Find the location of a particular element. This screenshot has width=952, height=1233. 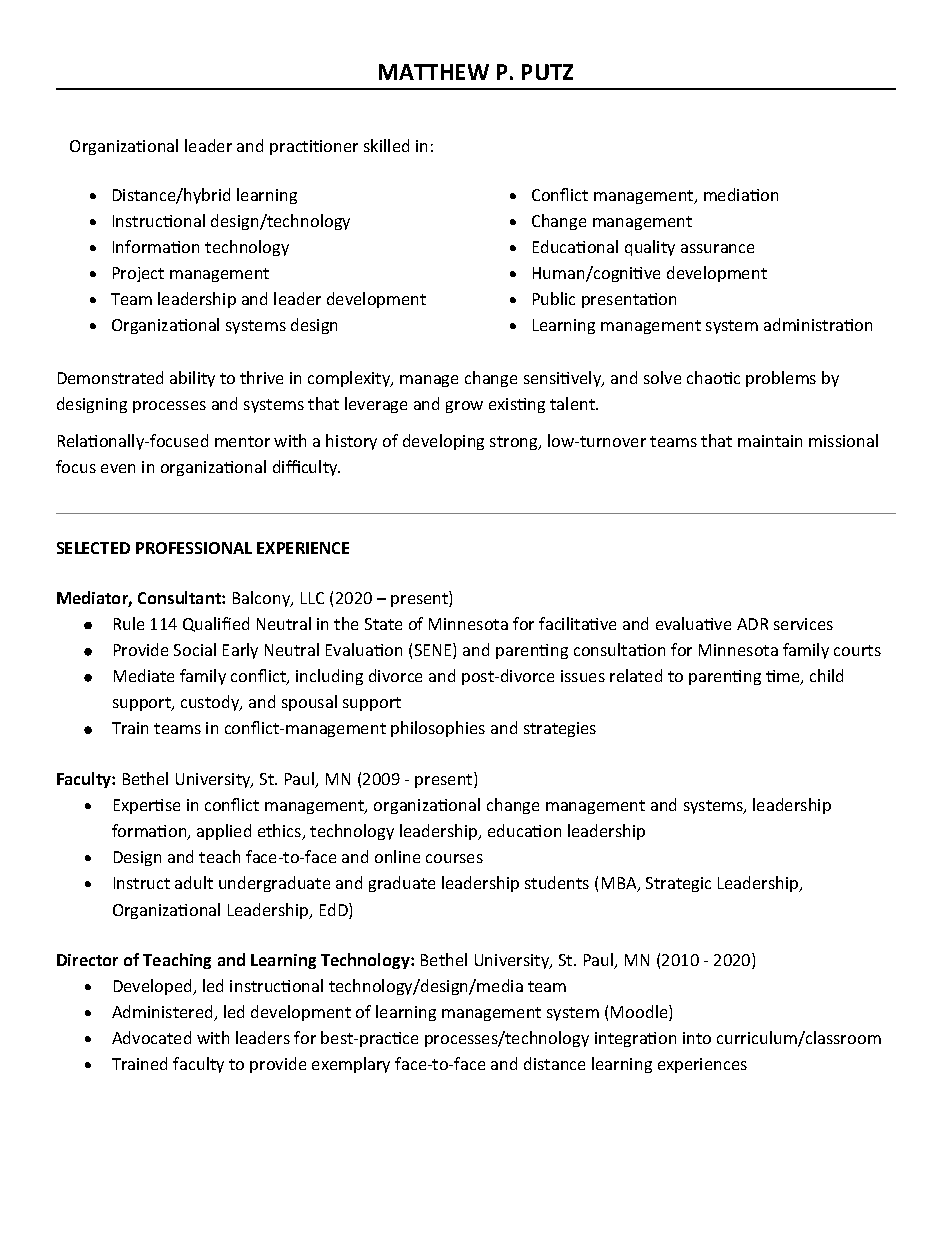

grow is located at coordinates (464, 407).
